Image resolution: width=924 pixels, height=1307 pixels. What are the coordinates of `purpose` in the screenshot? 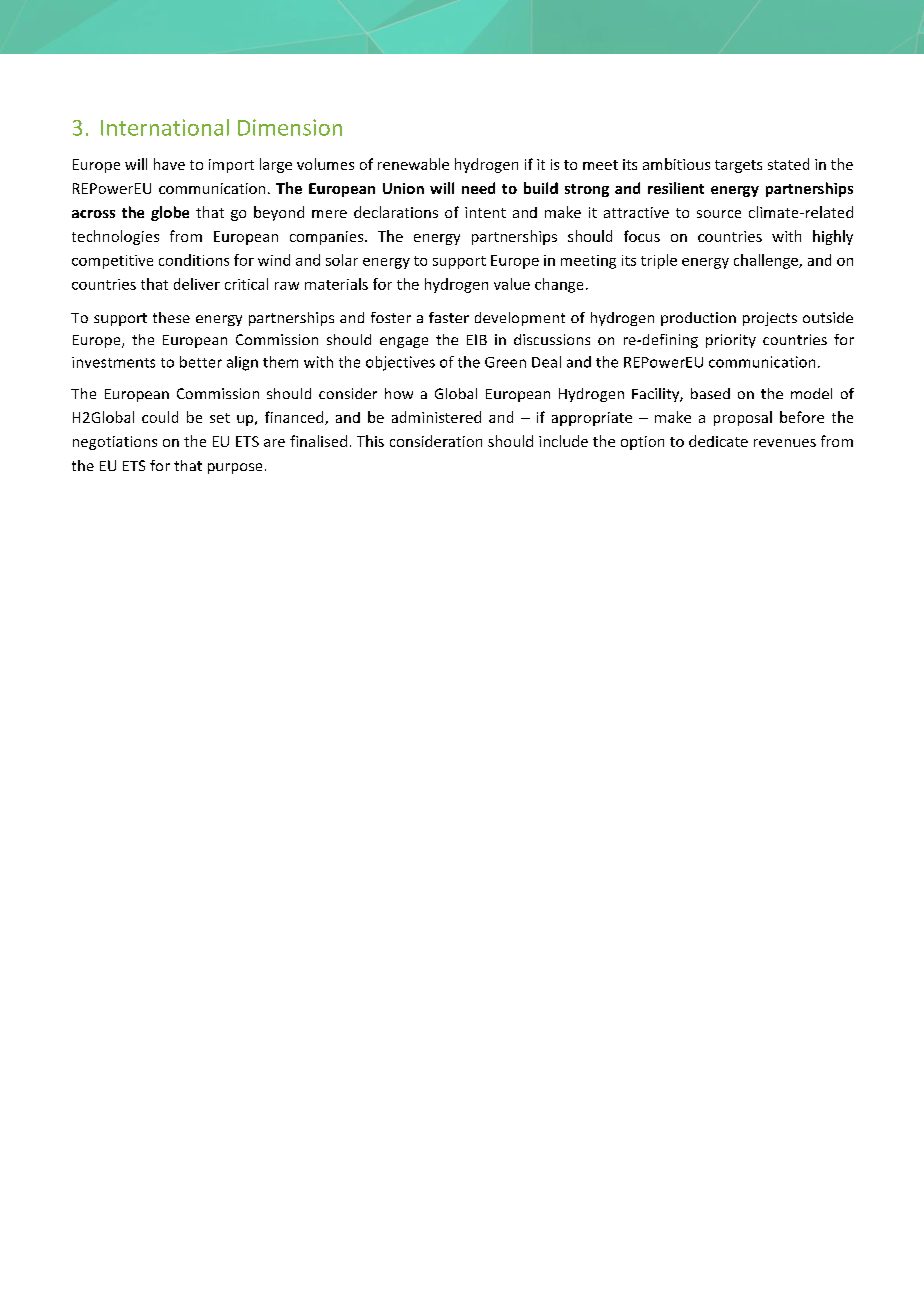 It's located at (235, 468).
